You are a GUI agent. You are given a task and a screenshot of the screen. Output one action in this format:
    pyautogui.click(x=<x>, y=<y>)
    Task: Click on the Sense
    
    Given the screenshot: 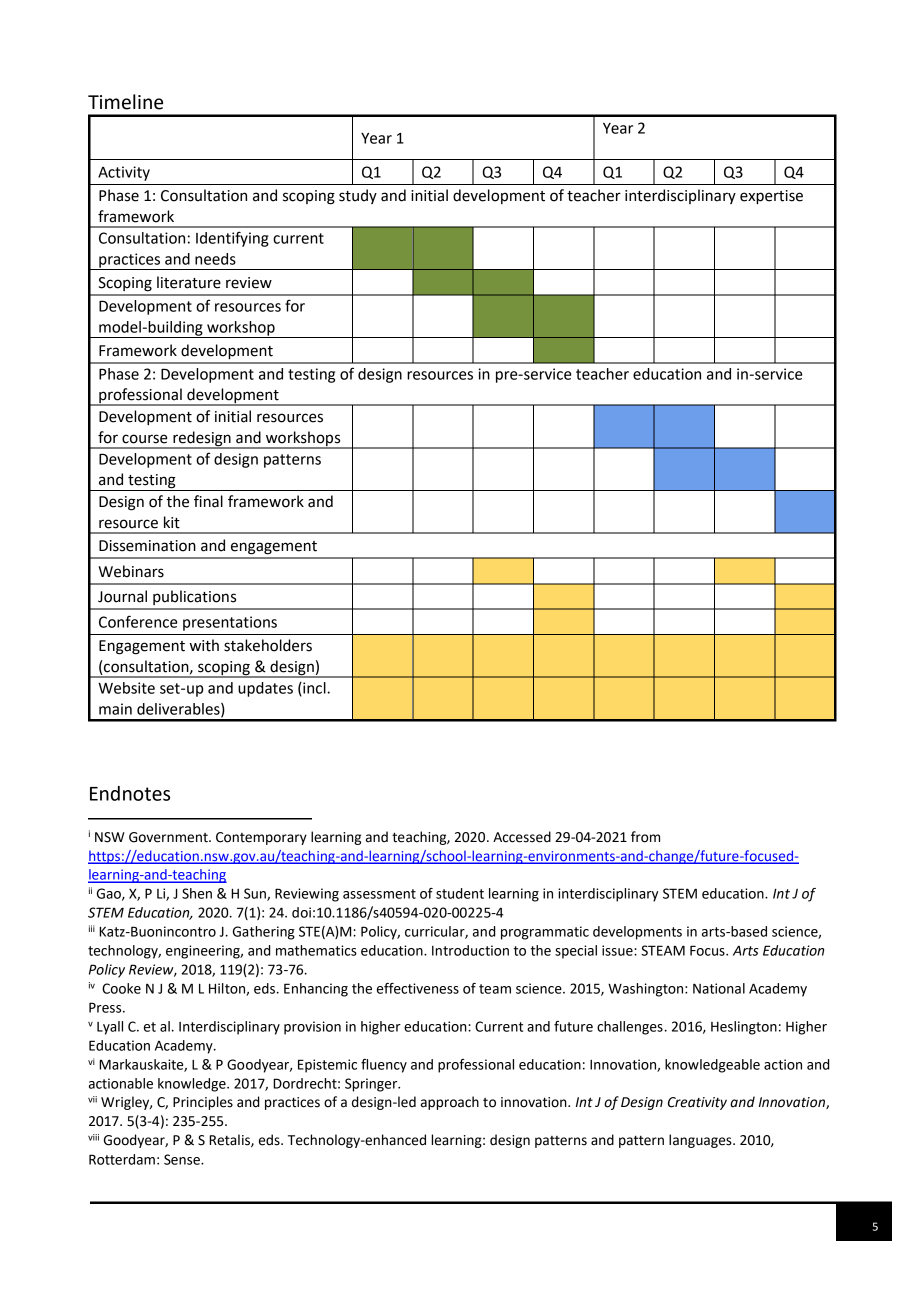 What is the action you would take?
    pyautogui.click(x=183, y=1159)
